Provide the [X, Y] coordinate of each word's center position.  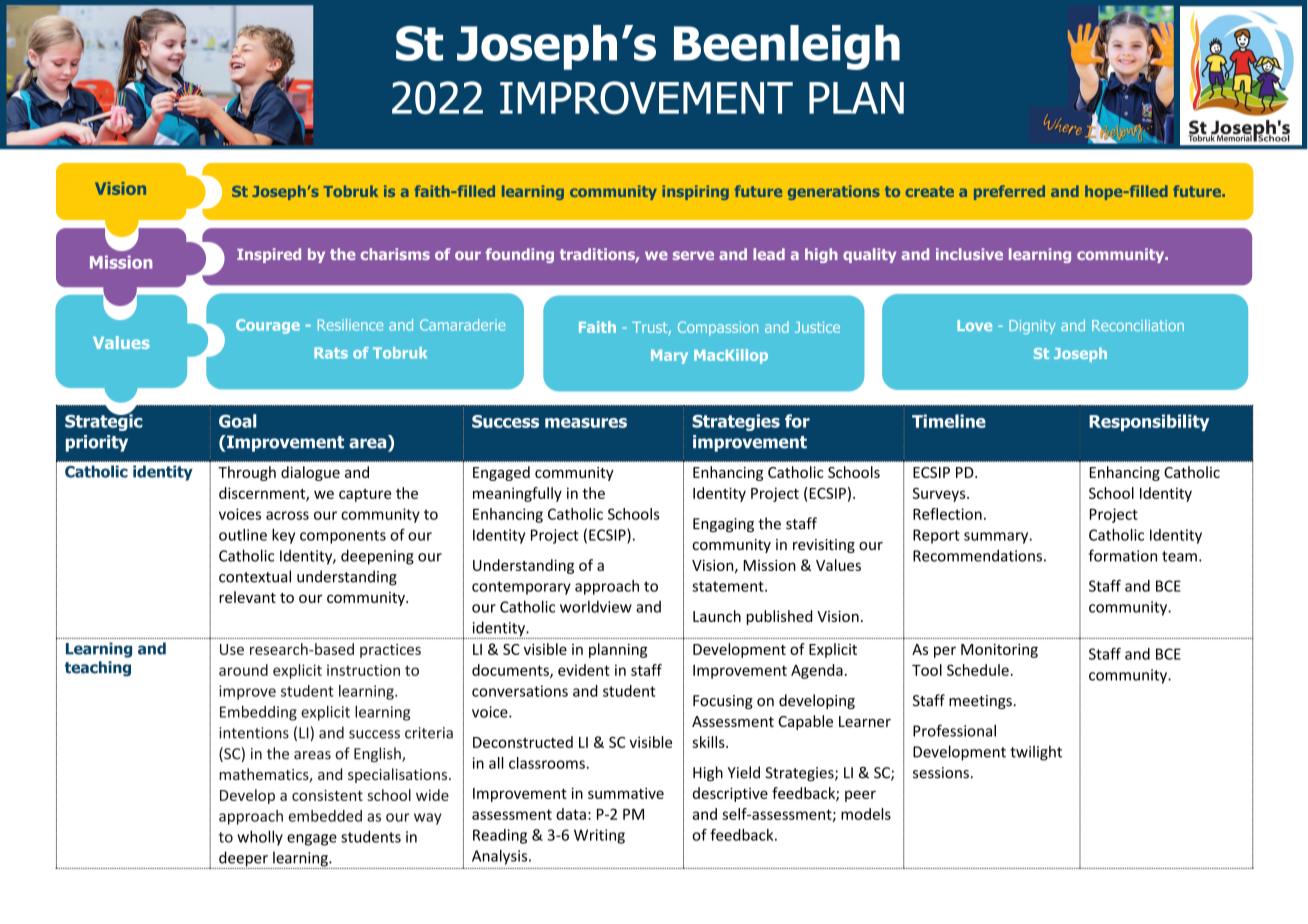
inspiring [695, 192]
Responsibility [1149, 422]
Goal [238, 421]
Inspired [269, 255]
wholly [260, 838]
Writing [599, 836]
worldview [596, 607]
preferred [1009, 192]
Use [232, 649]
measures [586, 423]
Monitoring [999, 650]
